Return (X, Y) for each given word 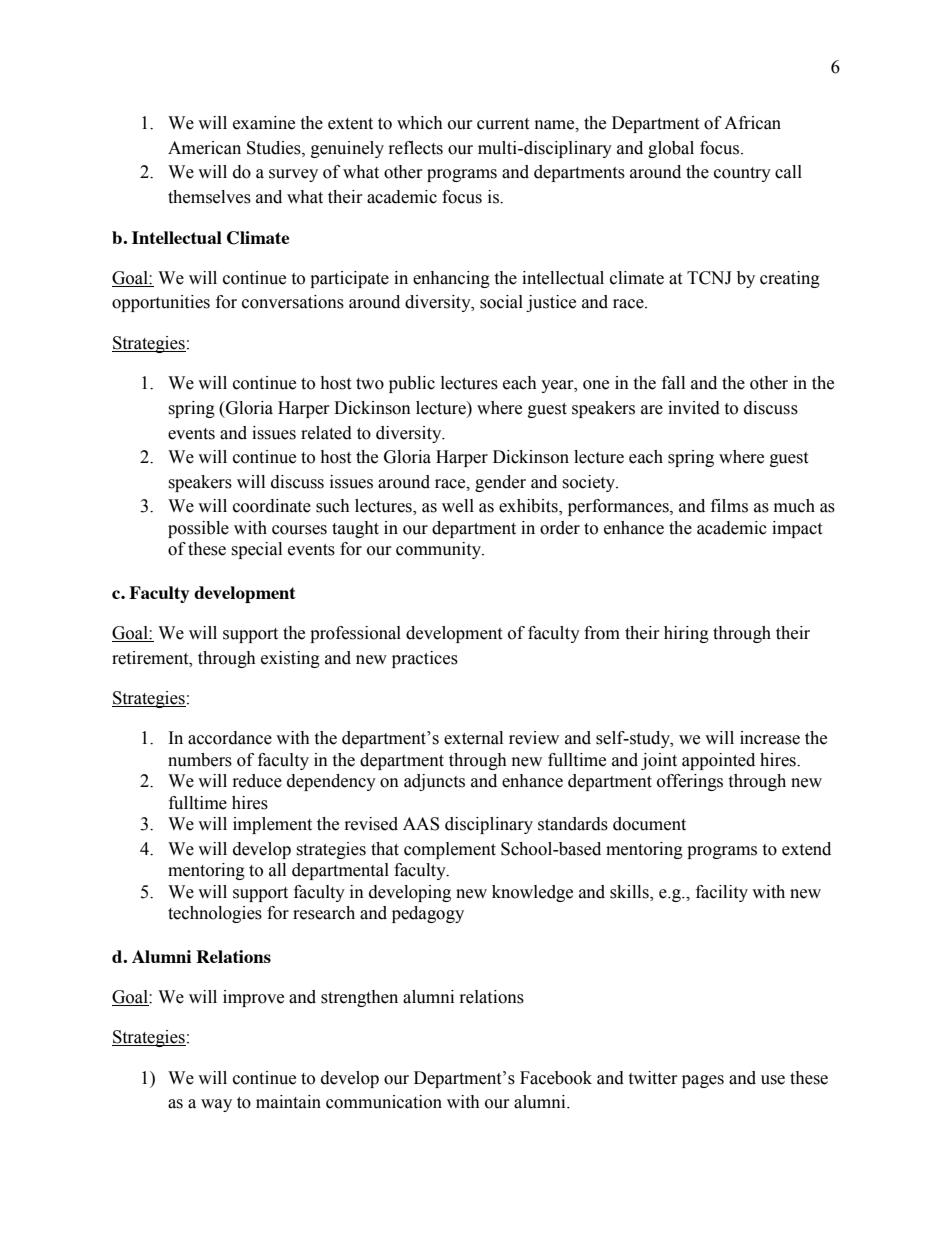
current (503, 124)
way (216, 1105)
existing (290, 659)
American (204, 148)
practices (425, 659)
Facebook (556, 1078)
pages (703, 1081)
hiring (686, 634)
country (742, 174)
